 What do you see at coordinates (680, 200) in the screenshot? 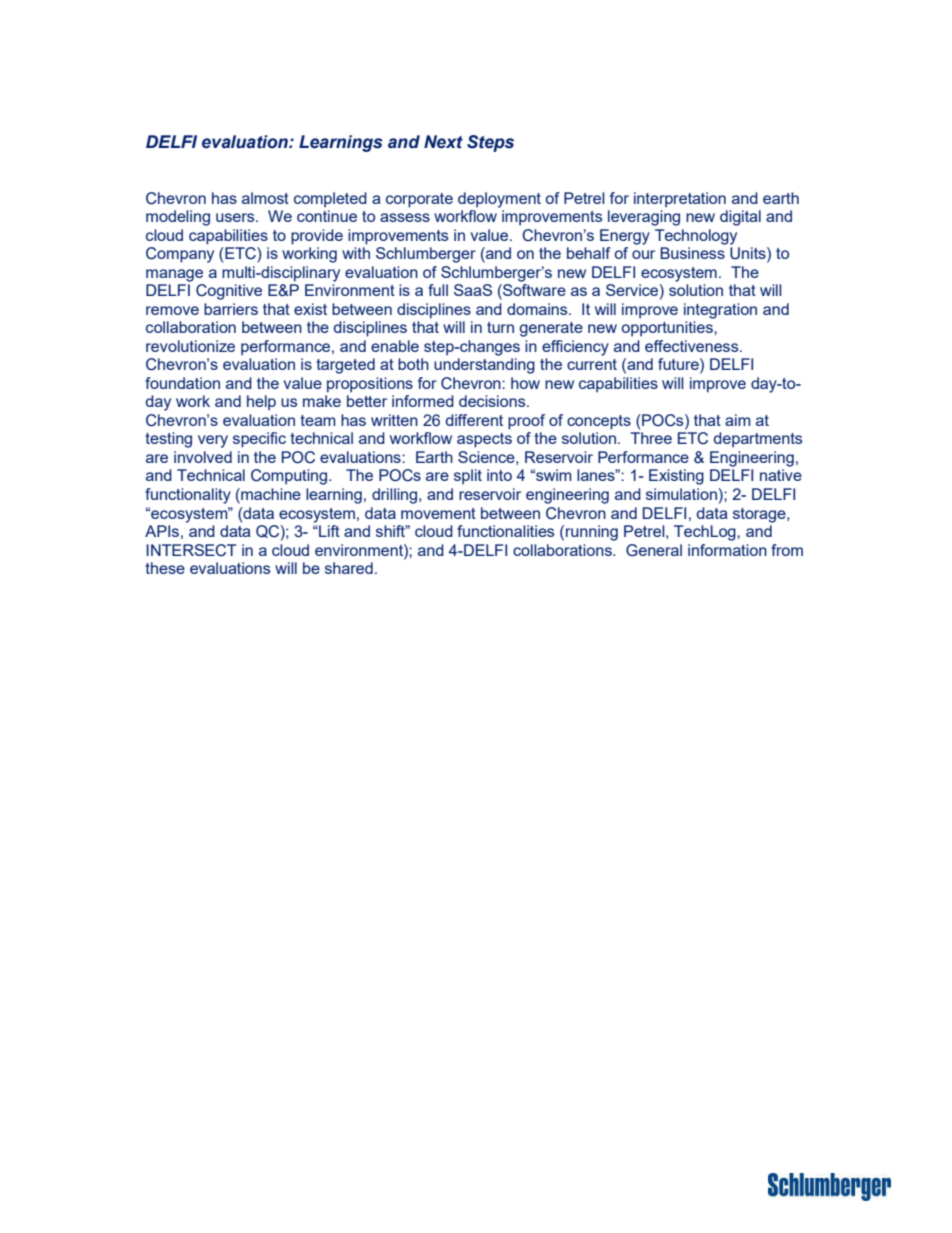
I see `interpretation` at bounding box center [680, 200].
